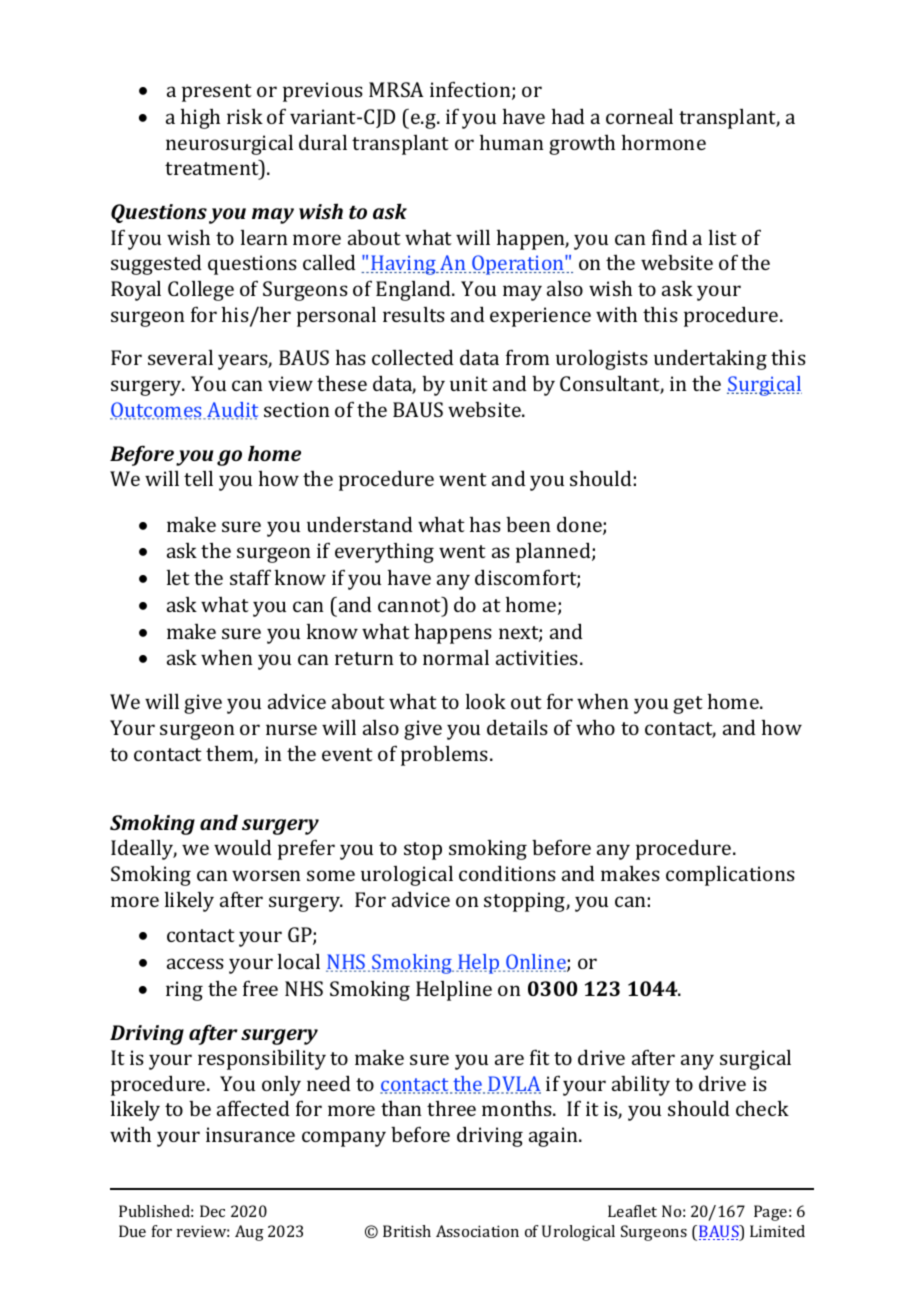  Describe the element at coordinates (471, 90) in the document. I see `infection` at that location.
